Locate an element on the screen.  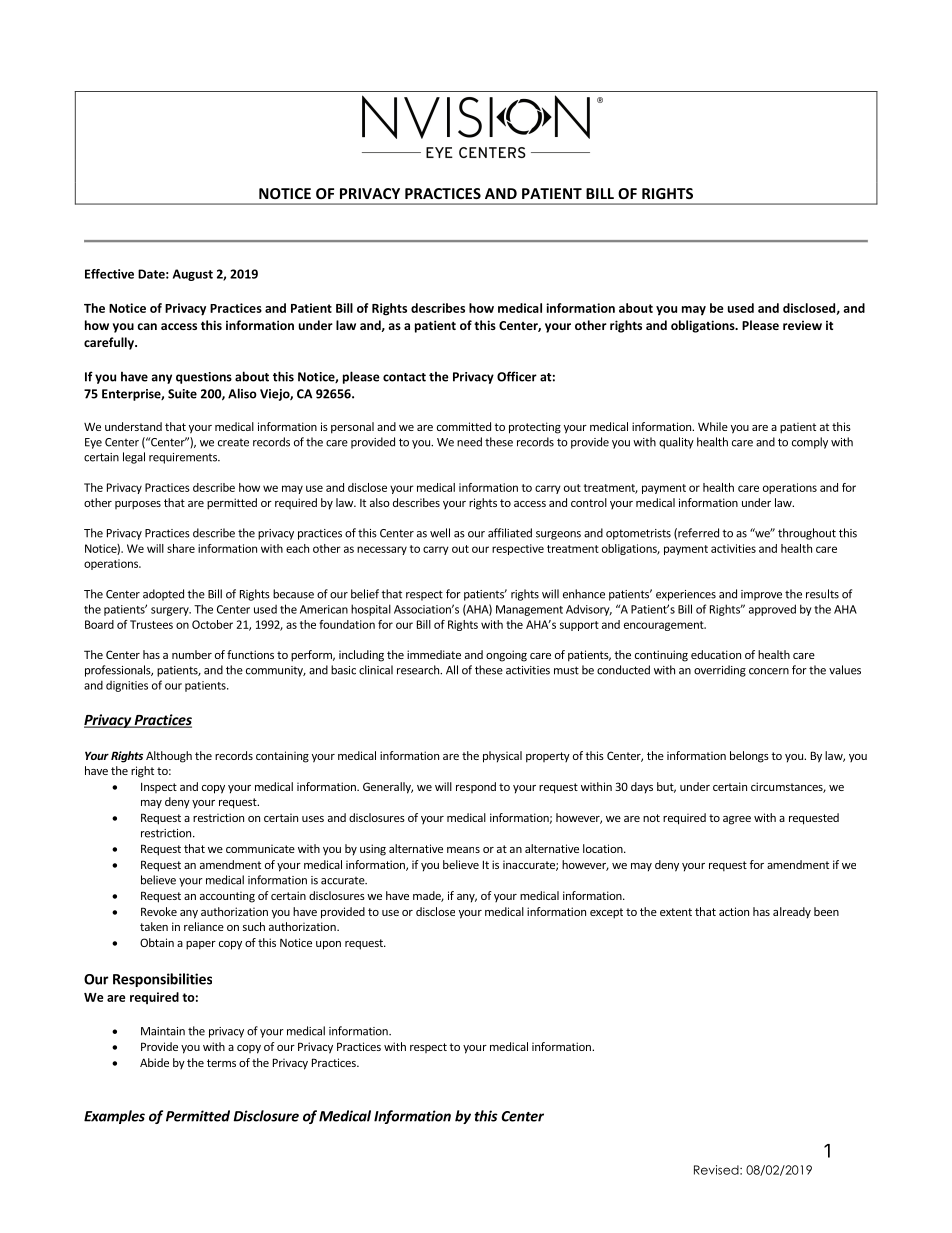
concern is located at coordinates (769, 671).
